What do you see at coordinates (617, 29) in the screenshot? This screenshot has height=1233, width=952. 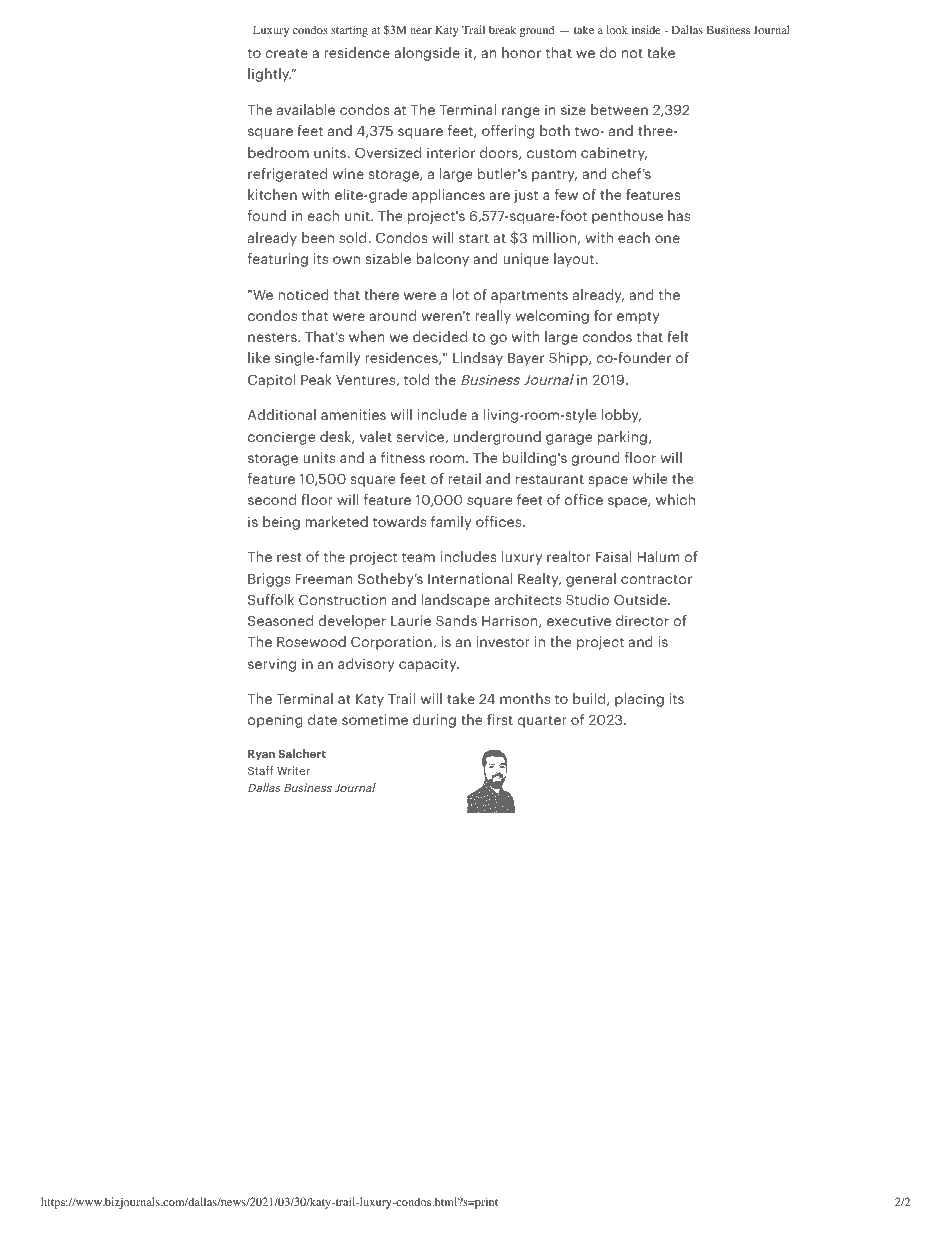 I see `look` at bounding box center [617, 29].
